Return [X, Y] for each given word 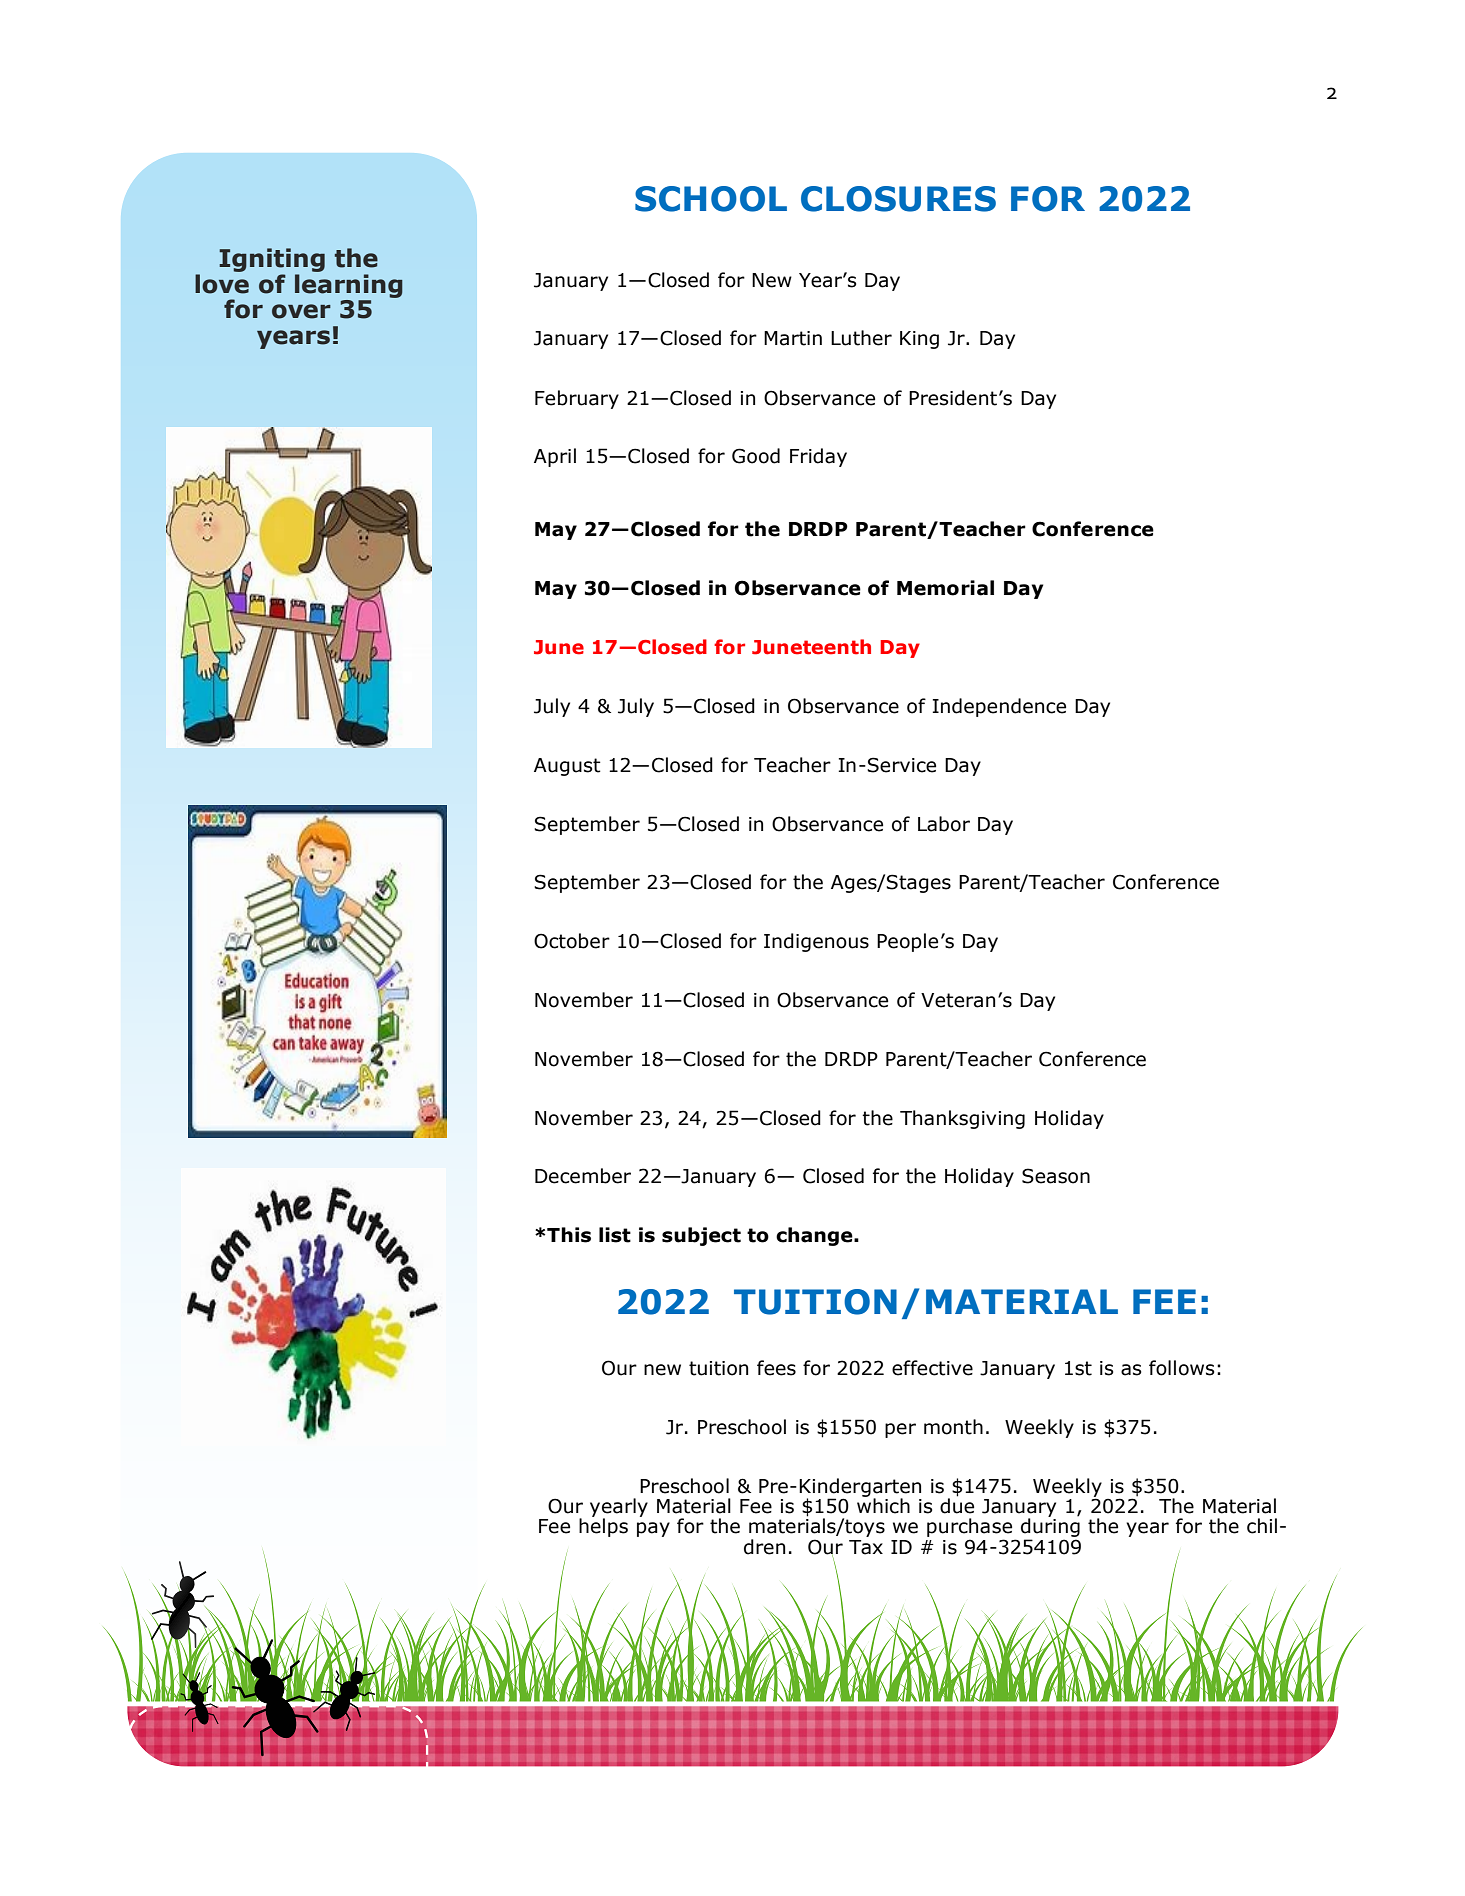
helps [603, 1526]
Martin [793, 338]
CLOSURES [898, 199]
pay [653, 1529]
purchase [971, 1529]
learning [349, 287]
